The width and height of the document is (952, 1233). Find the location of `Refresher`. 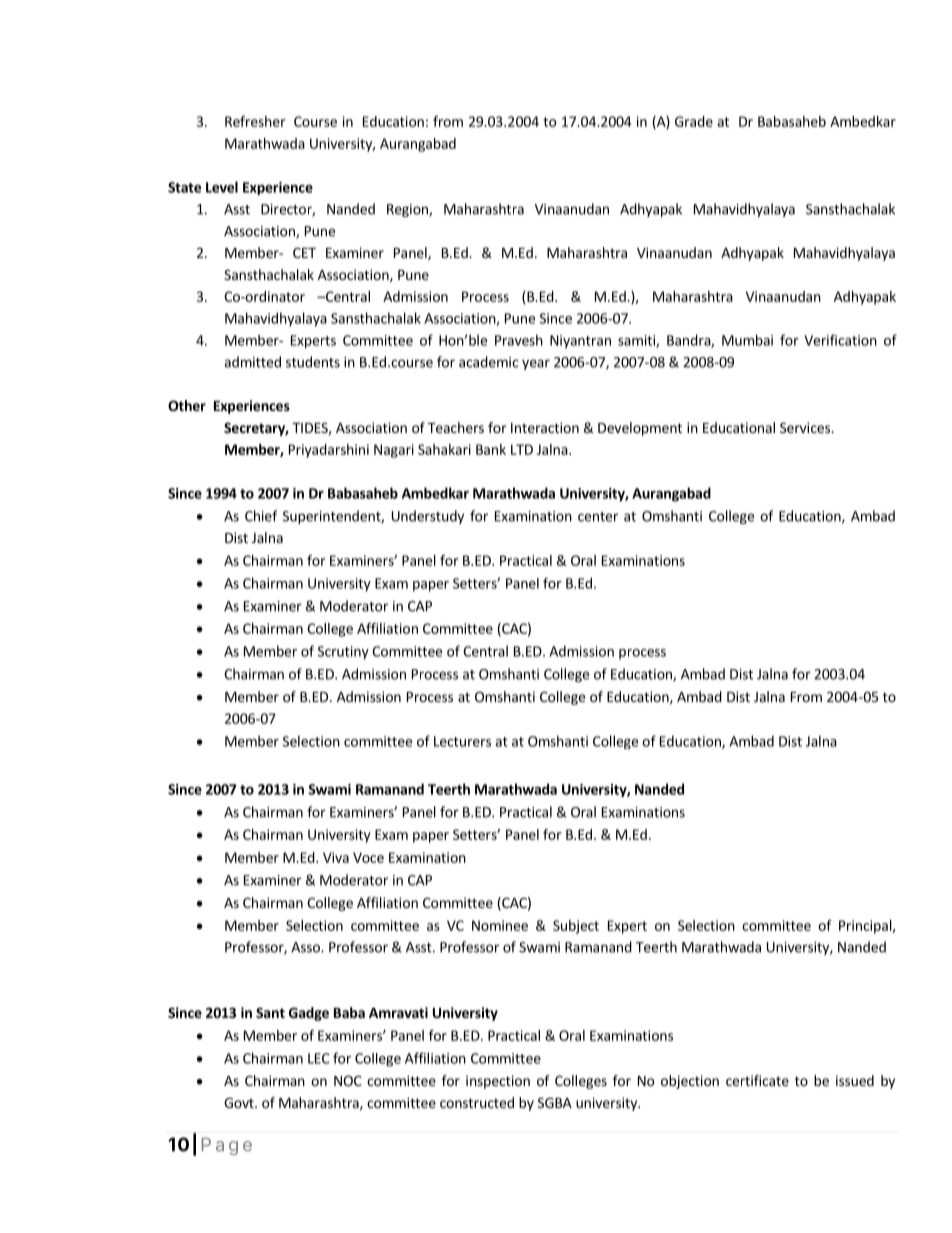

Refresher is located at coordinates (255, 121).
